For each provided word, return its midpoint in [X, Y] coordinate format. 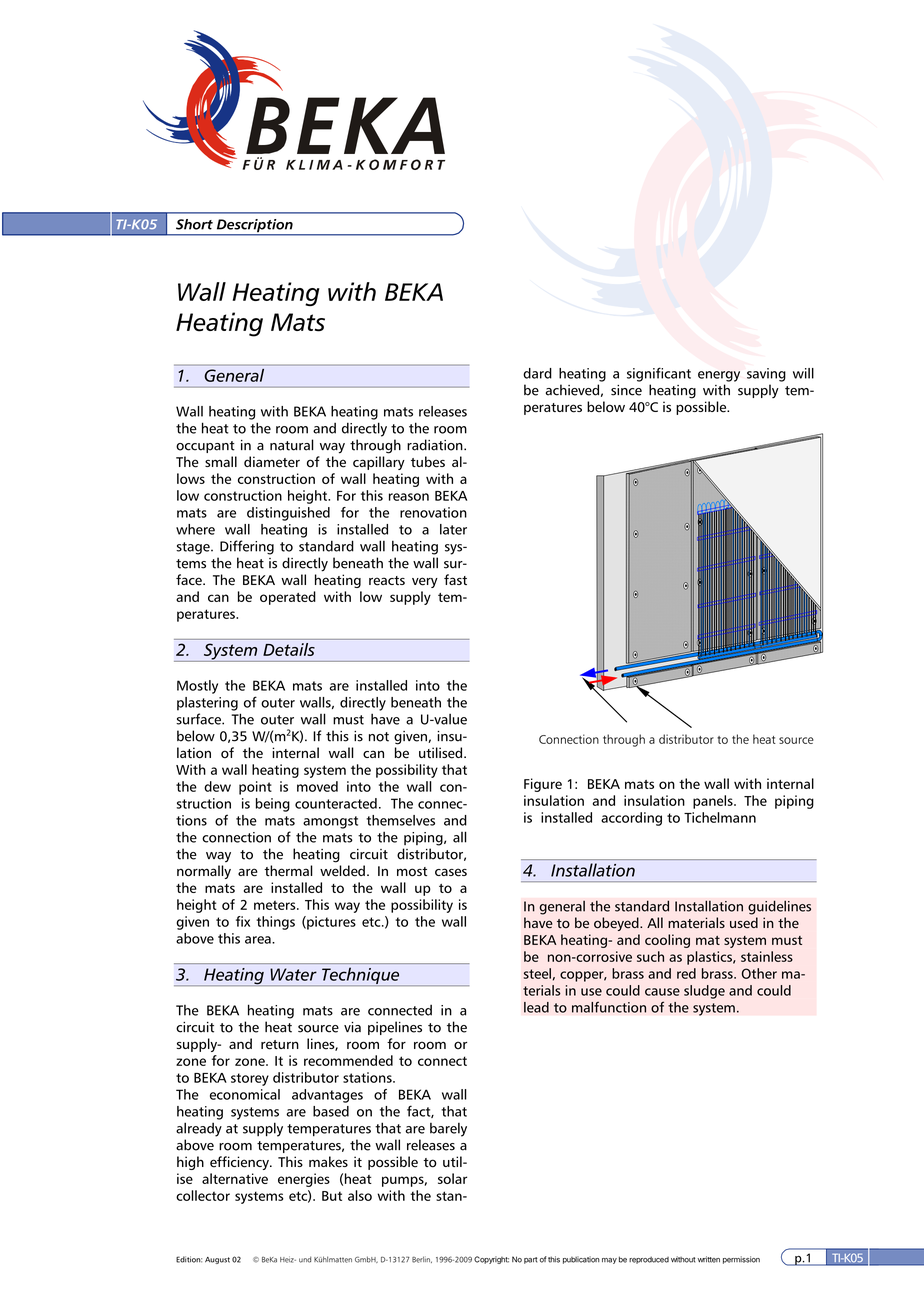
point [255, 788]
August [217, 1260]
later [453, 529]
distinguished [288, 514]
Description [254, 227]
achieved [572, 390]
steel [537, 973]
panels [714, 802]
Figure [543, 785]
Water [293, 974]
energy [719, 376]
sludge [704, 992]
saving [766, 375]
